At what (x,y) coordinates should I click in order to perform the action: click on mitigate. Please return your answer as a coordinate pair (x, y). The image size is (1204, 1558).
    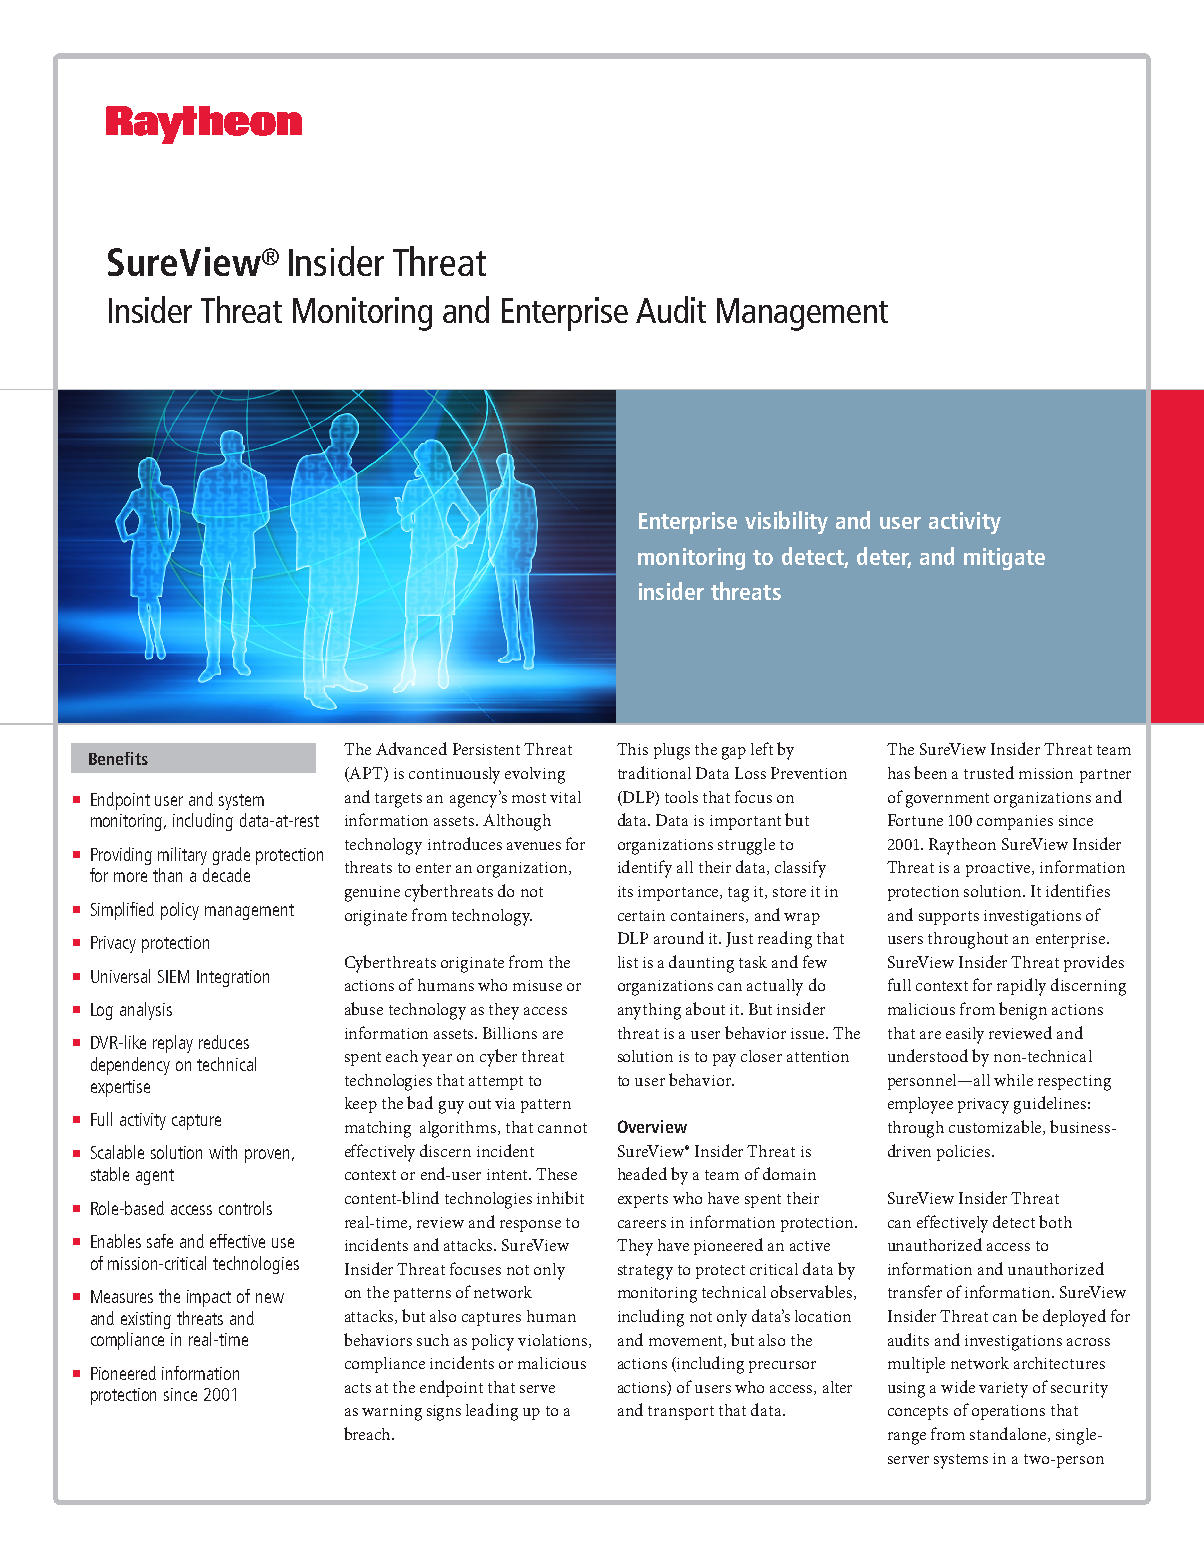
    Looking at the image, I should click on (1004, 559).
